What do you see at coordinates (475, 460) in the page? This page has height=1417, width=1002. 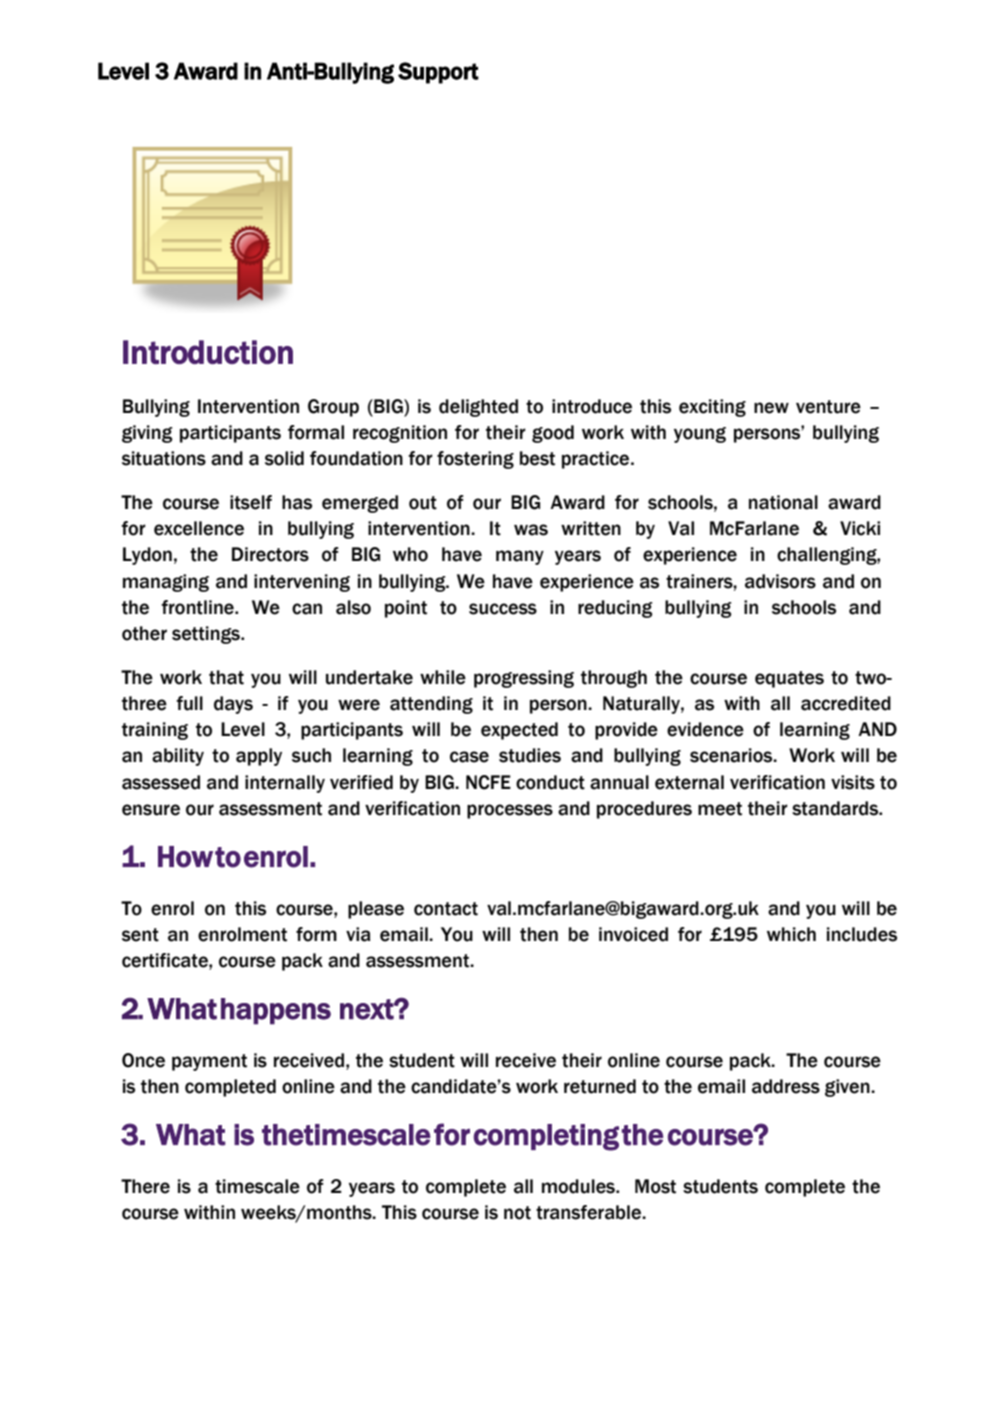 I see `fostering` at bounding box center [475, 460].
